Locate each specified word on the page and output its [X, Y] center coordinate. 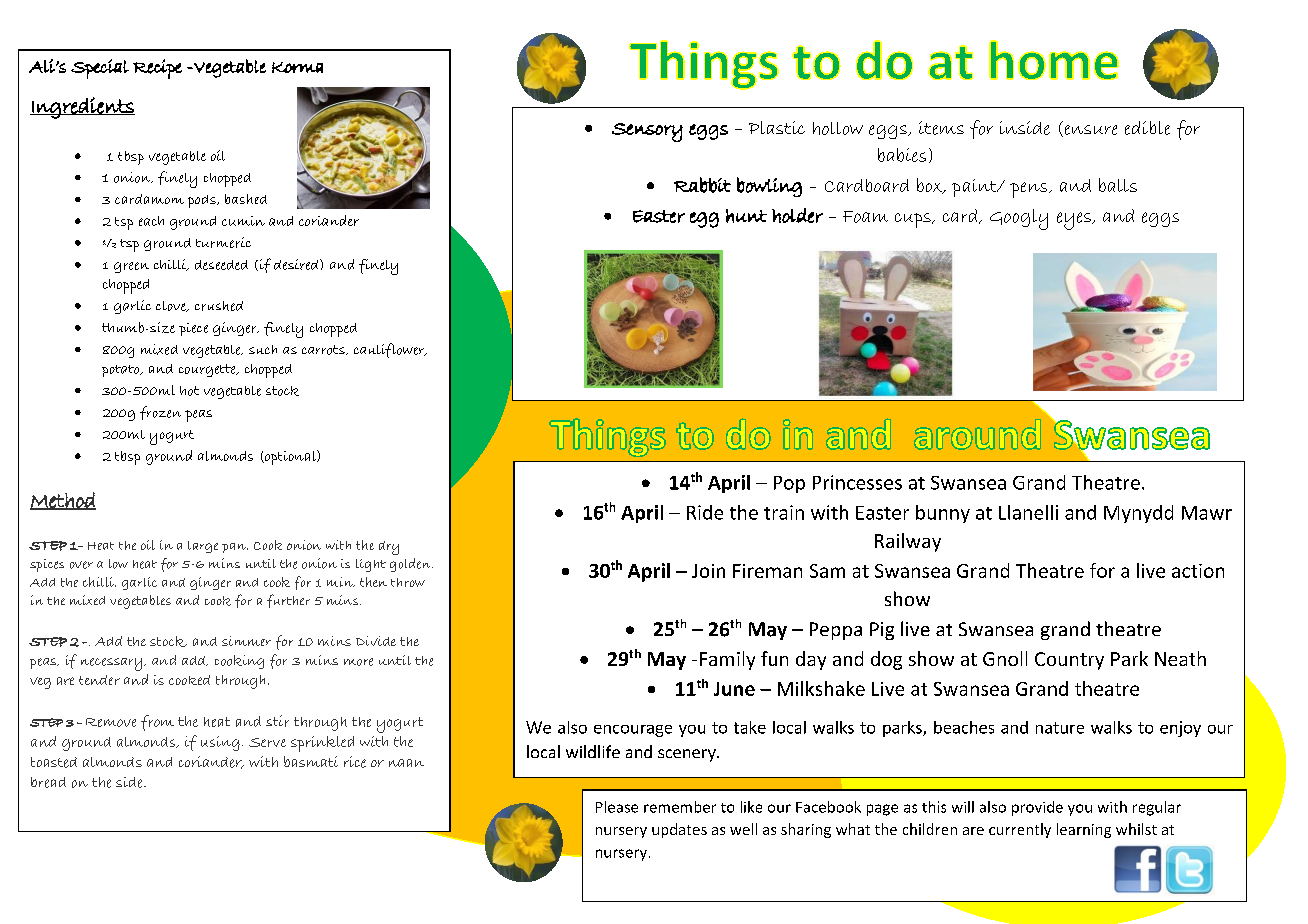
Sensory [647, 132]
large [203, 547]
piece [193, 329]
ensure [1089, 131]
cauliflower [390, 350]
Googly [1019, 219]
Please [617, 807]
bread [48, 782]
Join [708, 571]
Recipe [157, 69]
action [1198, 571]
